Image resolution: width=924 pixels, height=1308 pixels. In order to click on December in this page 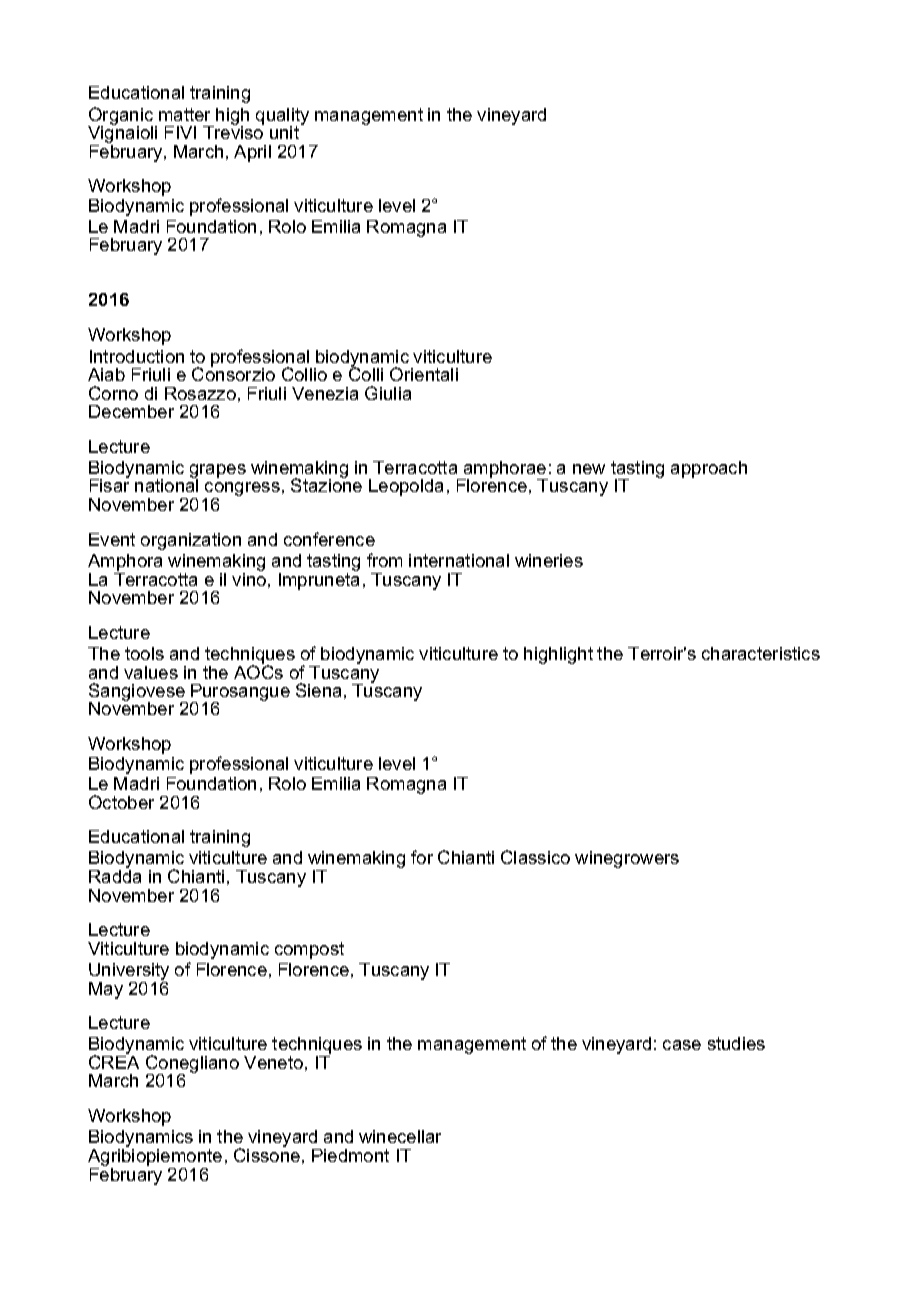, I will do `click(131, 411)`.
